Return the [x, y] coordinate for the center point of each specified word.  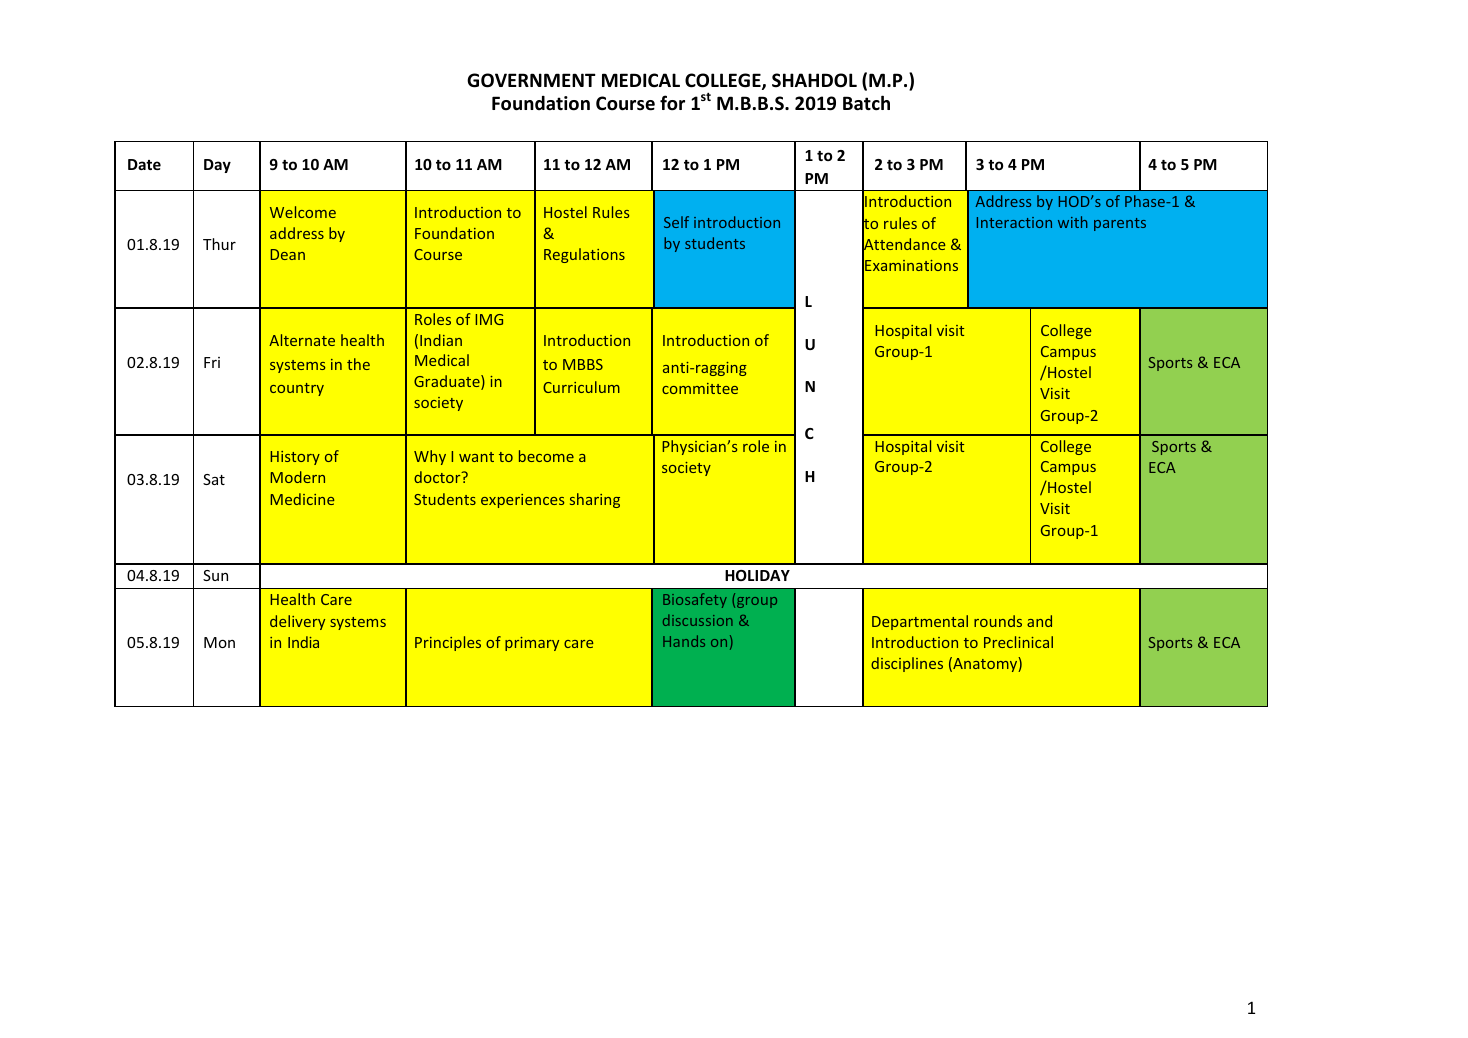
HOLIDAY [757, 575]
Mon [219, 642]
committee [700, 388]
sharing [595, 500]
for [672, 103]
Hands [684, 641]
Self [676, 222]
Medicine [302, 499]
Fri [212, 362]
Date [144, 164]
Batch [866, 103]
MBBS [583, 364]
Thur [219, 244]
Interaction [1014, 222]
